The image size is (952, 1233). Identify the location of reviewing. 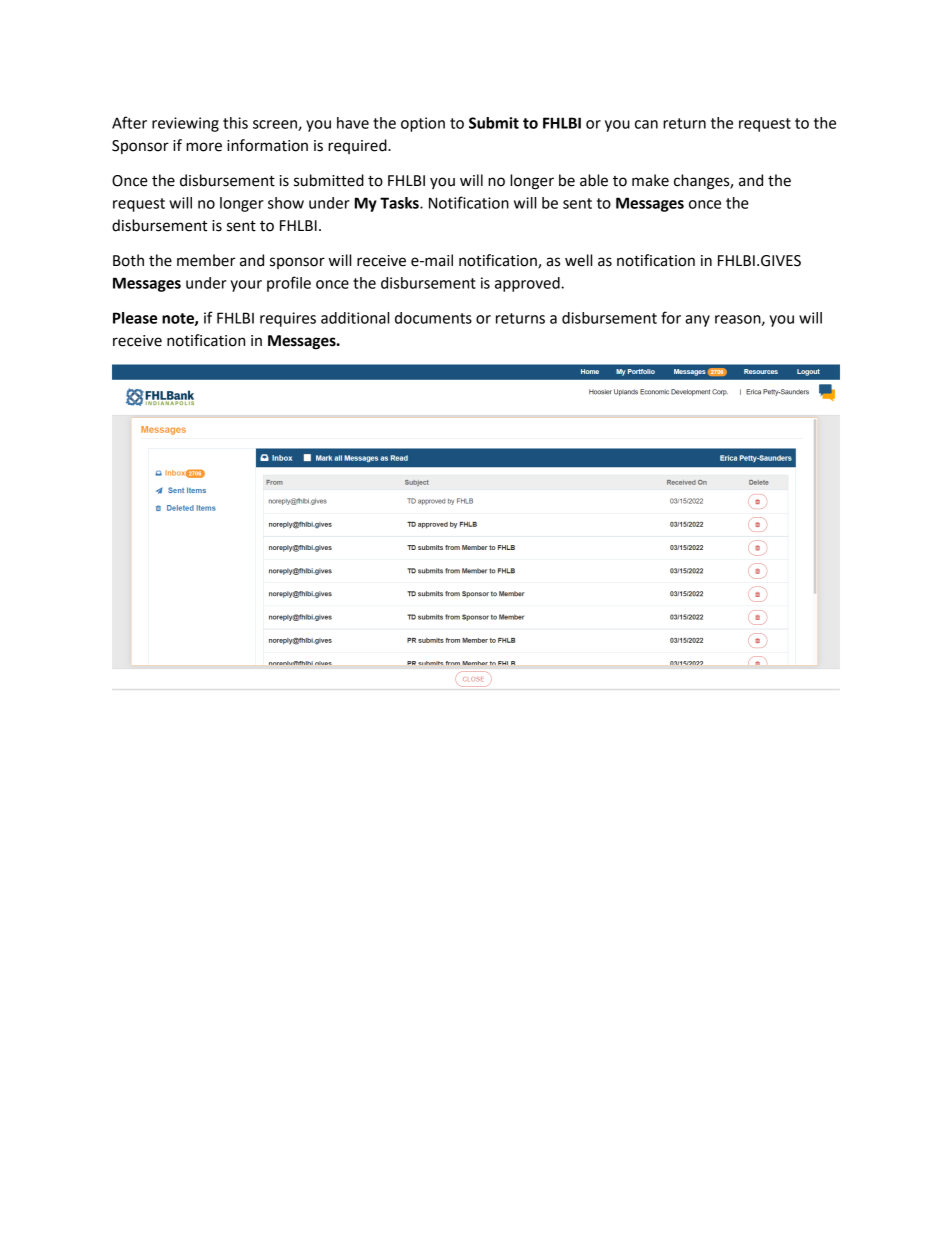
(185, 124).
